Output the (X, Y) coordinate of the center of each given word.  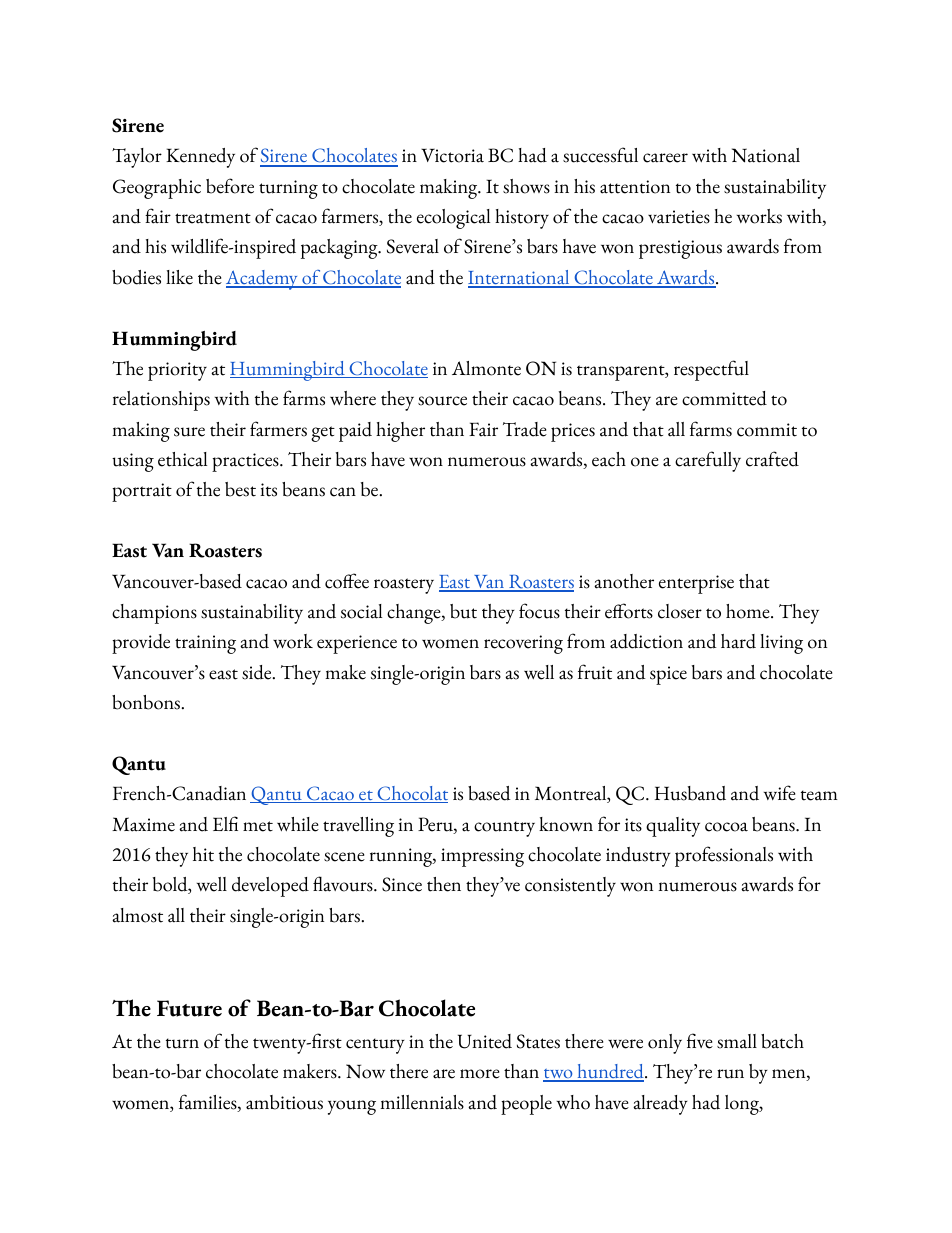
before (230, 186)
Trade (525, 429)
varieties (679, 217)
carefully (708, 461)
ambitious (284, 1102)
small (737, 1041)
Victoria (452, 155)
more (480, 1074)
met (258, 826)
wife (780, 793)
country (504, 829)
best (240, 489)
